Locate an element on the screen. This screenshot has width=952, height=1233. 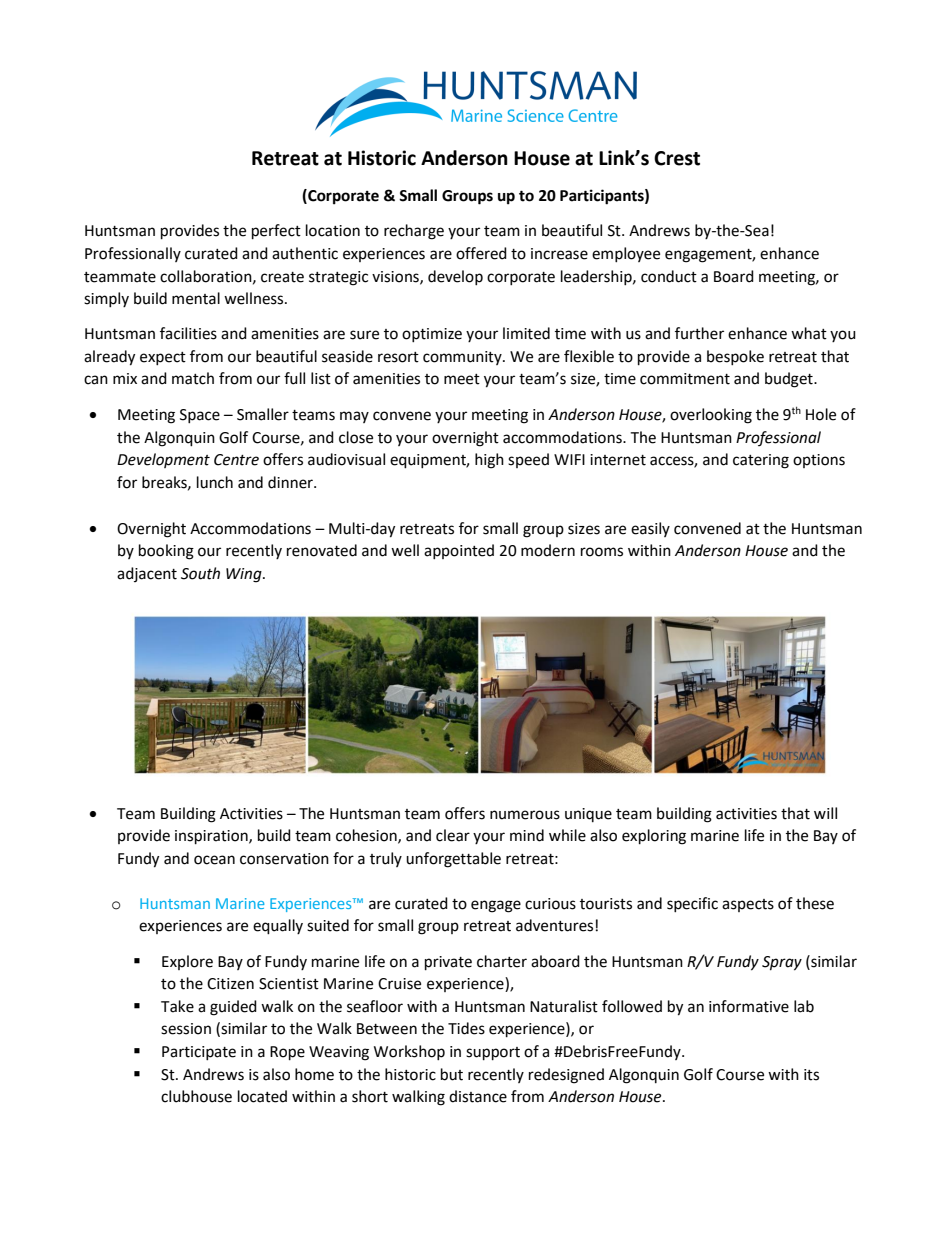
appointed is located at coordinates (459, 551).
